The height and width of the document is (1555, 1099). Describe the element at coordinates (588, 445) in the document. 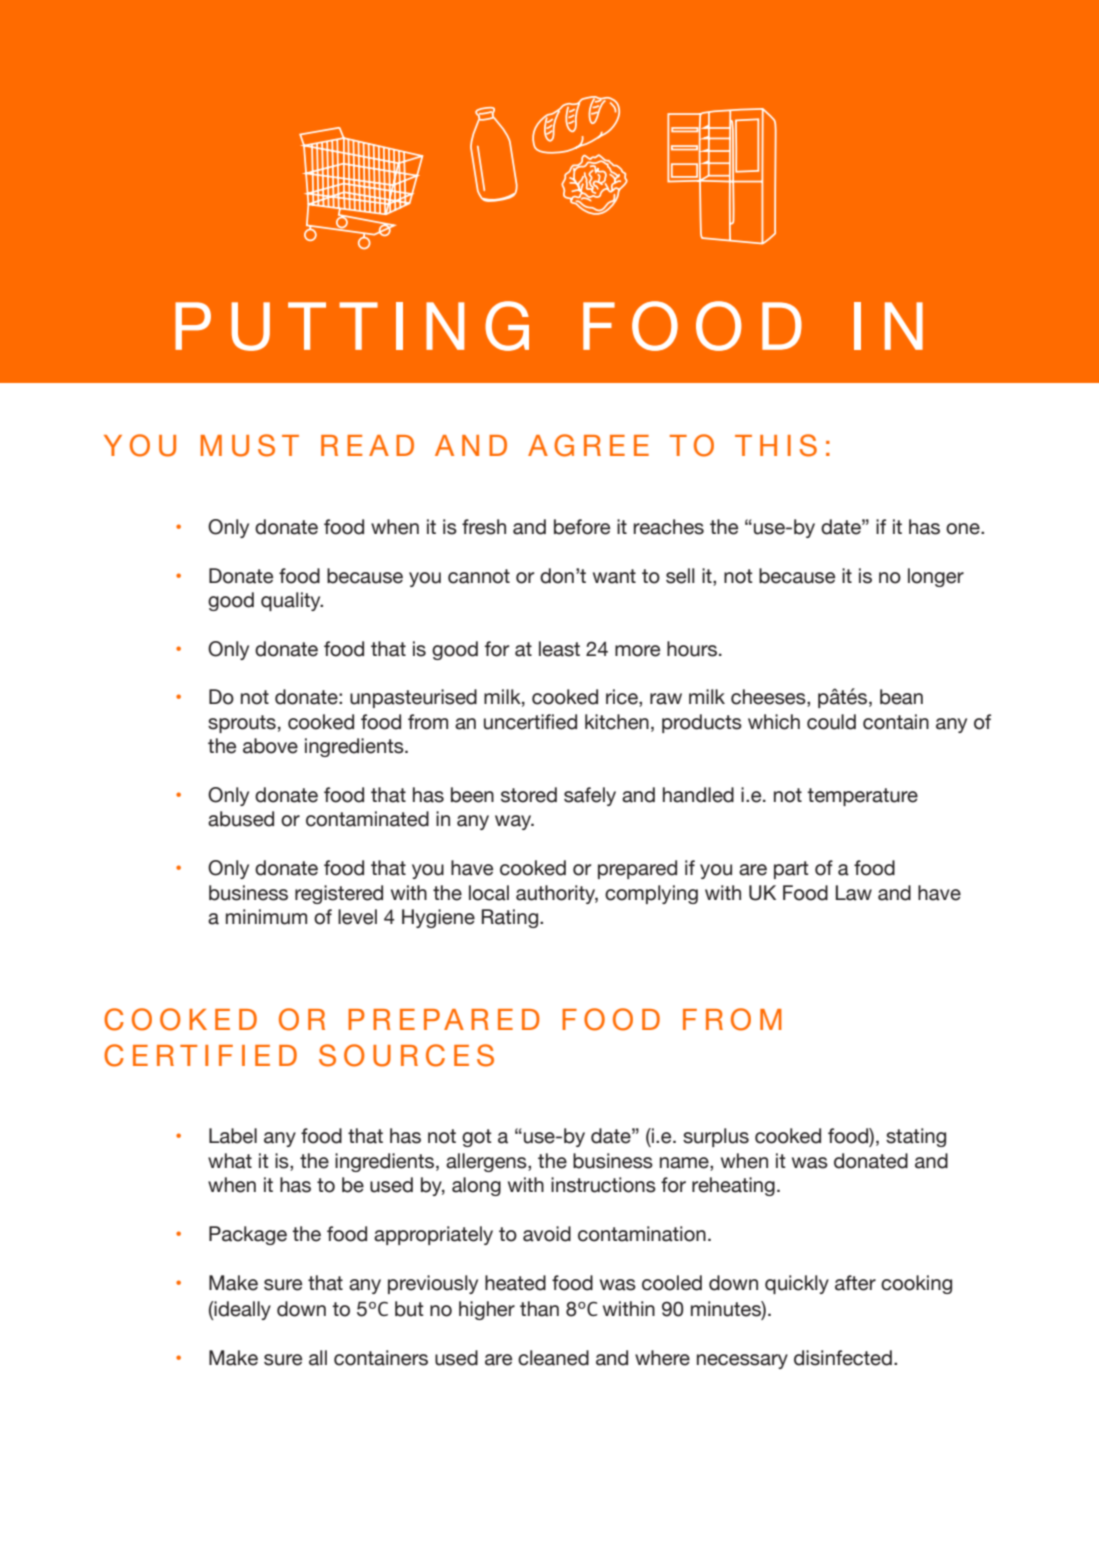

I see `AGREE` at that location.
